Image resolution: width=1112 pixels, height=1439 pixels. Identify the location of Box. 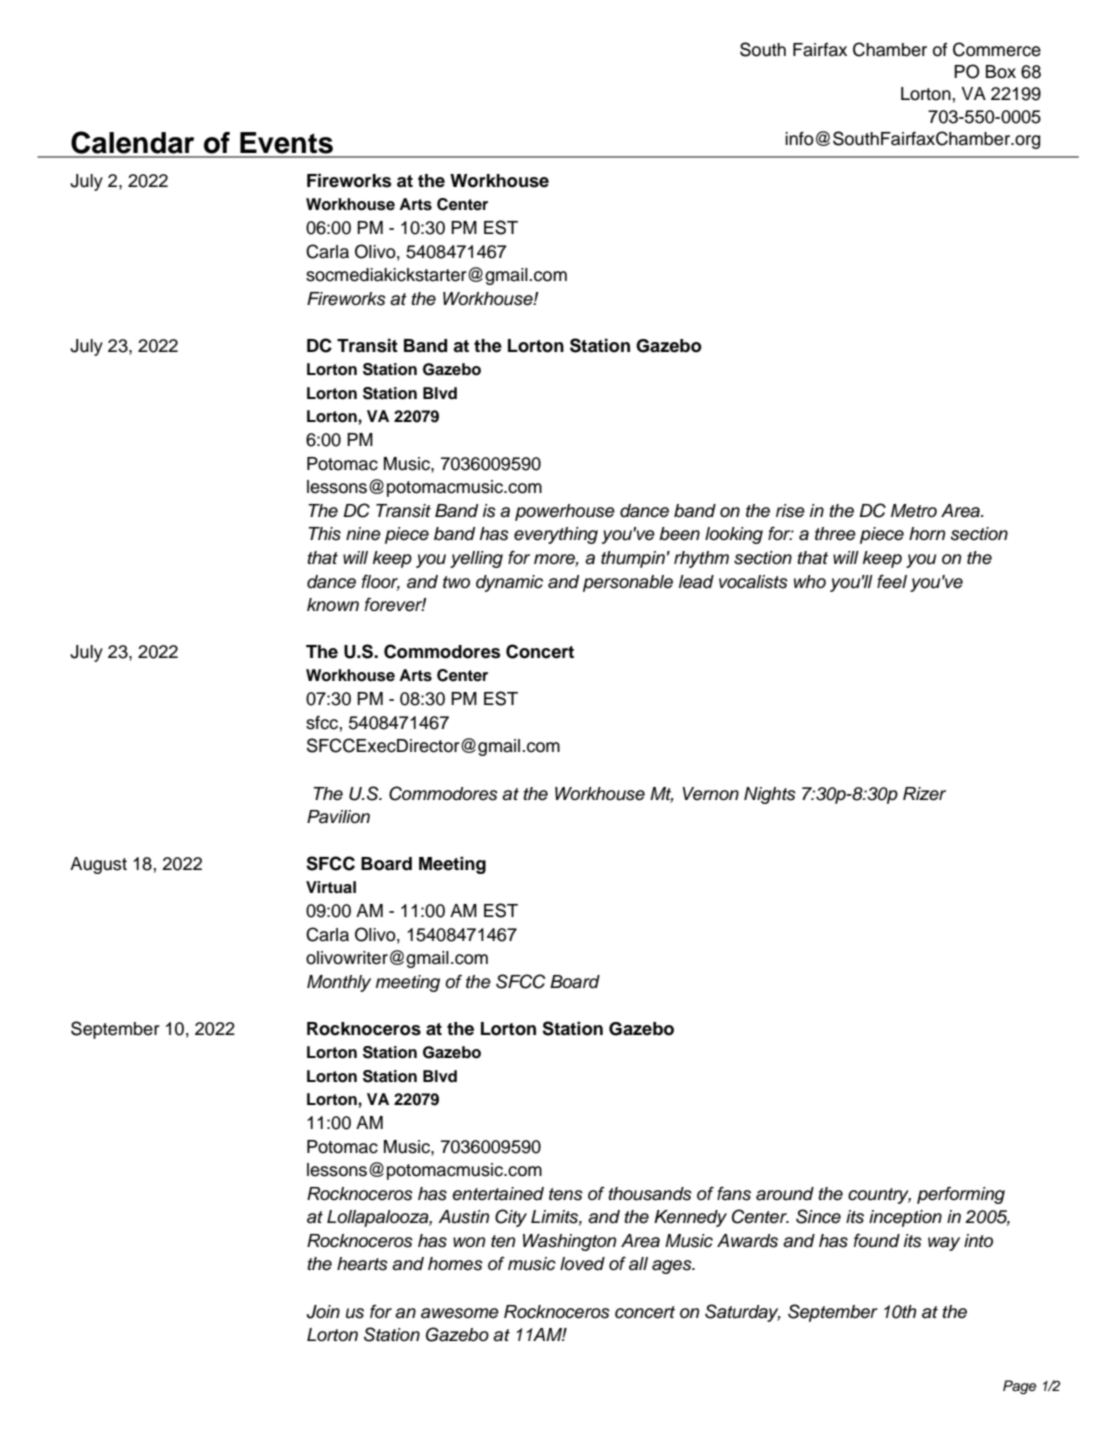
(1001, 72).
